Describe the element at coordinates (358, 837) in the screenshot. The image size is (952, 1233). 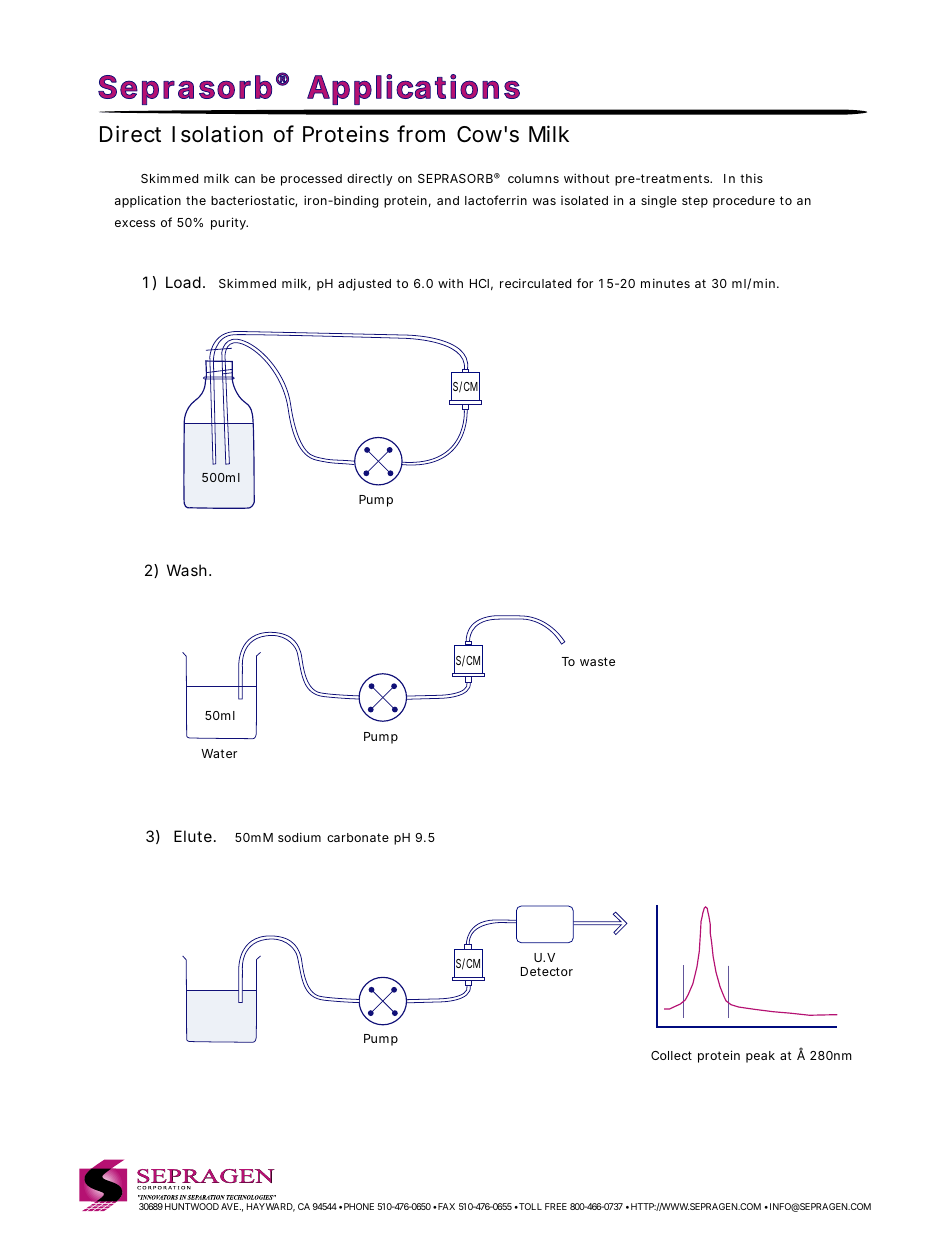
I see `carbonate` at that location.
